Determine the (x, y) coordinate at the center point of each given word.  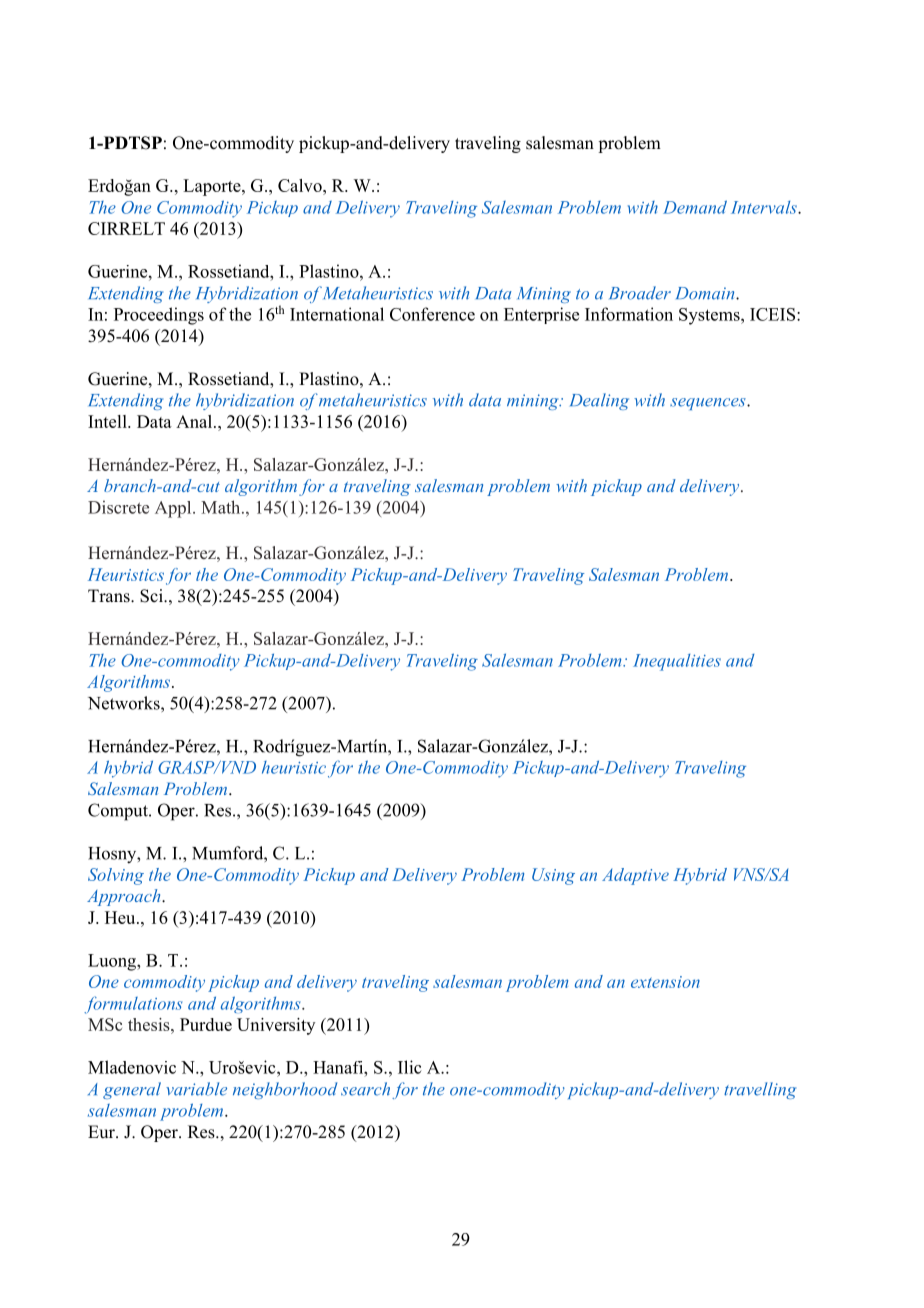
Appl (174, 509)
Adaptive (635, 876)
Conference (432, 314)
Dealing (599, 401)
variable (196, 1089)
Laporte (213, 187)
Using (553, 876)
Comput (119, 812)
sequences (709, 404)
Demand (695, 207)
